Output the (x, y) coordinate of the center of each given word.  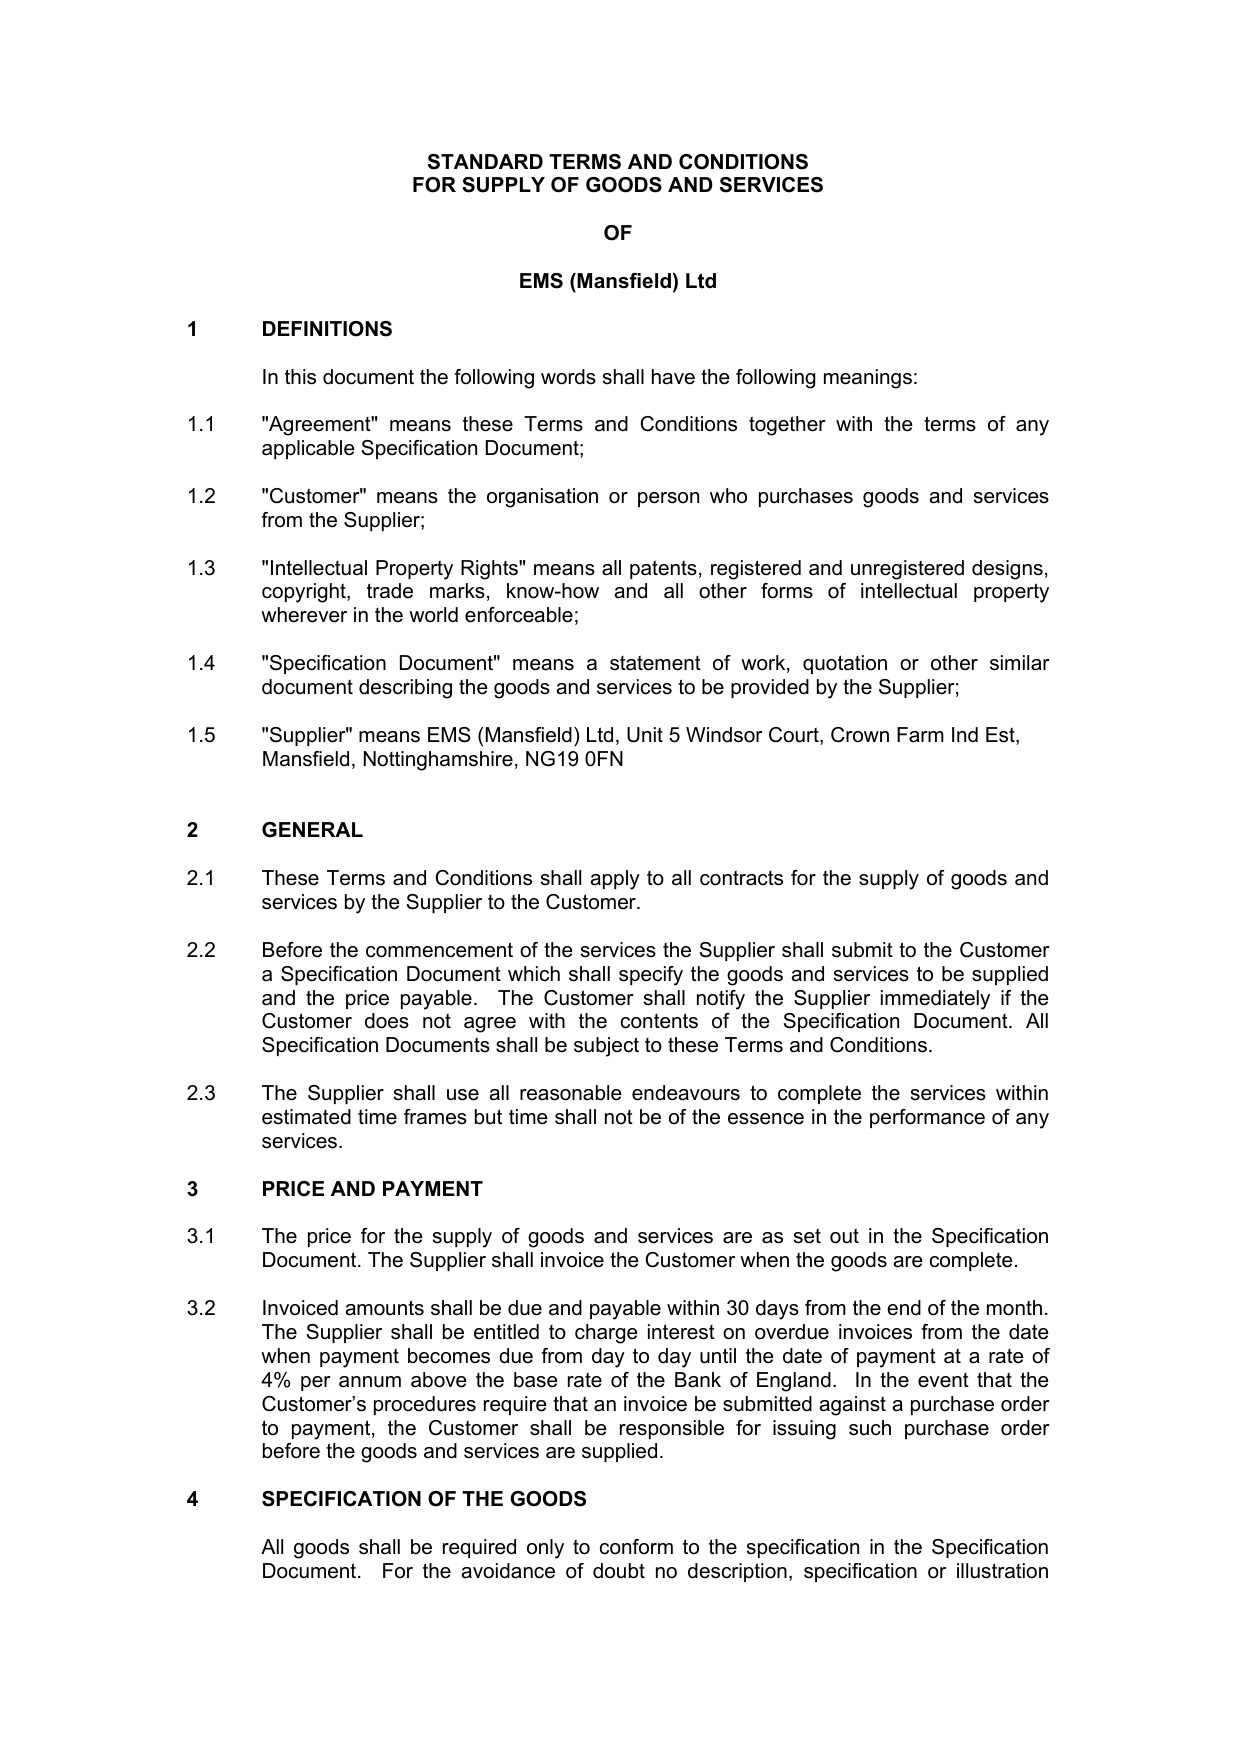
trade (390, 591)
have (673, 377)
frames (435, 1117)
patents (663, 569)
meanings (868, 379)
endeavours (686, 1093)
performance (927, 1118)
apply (615, 880)
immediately (935, 1000)
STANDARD (485, 162)
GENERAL (312, 830)
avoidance (508, 1571)
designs (1007, 570)
